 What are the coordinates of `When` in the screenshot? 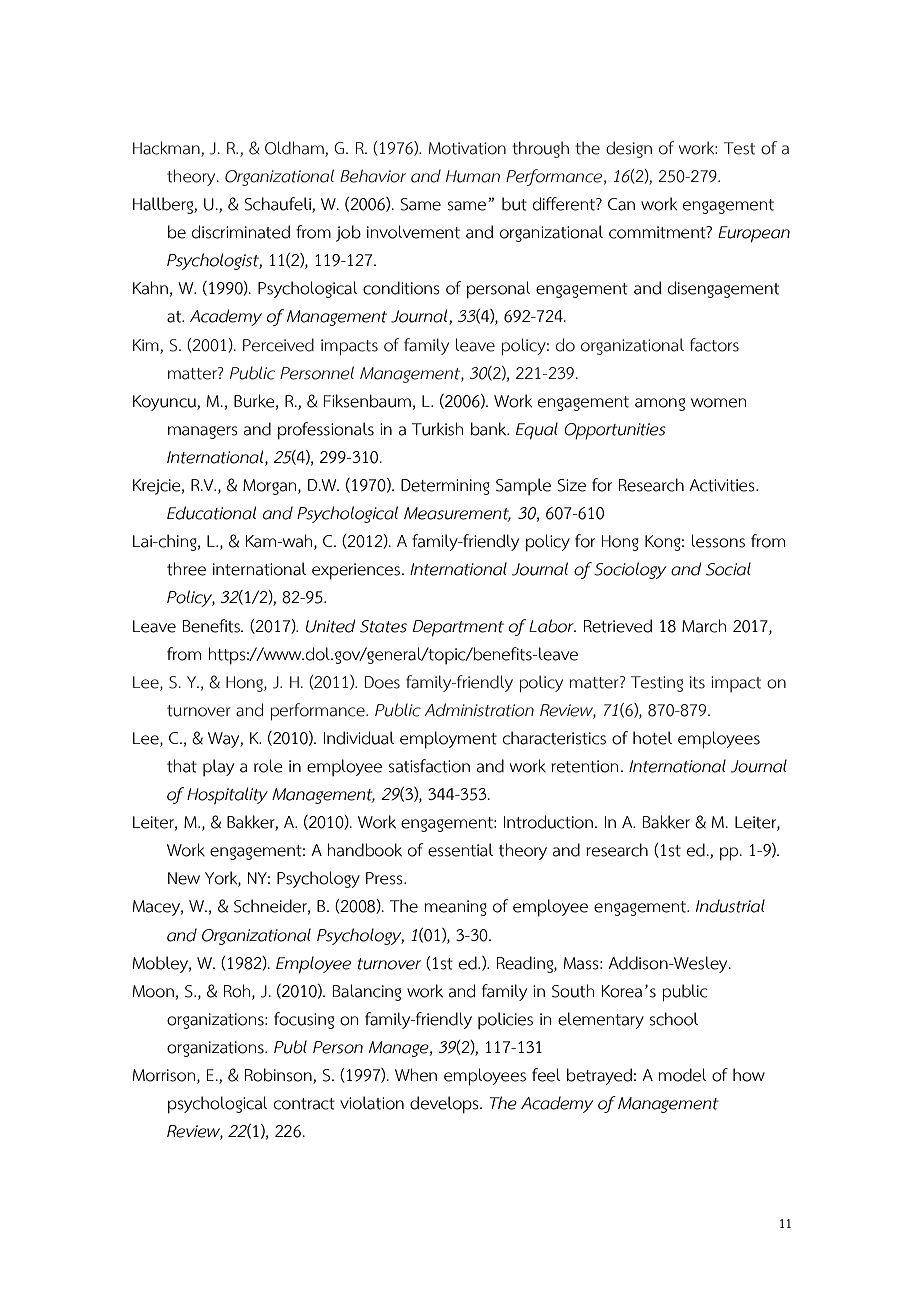 It's located at (416, 1075).
